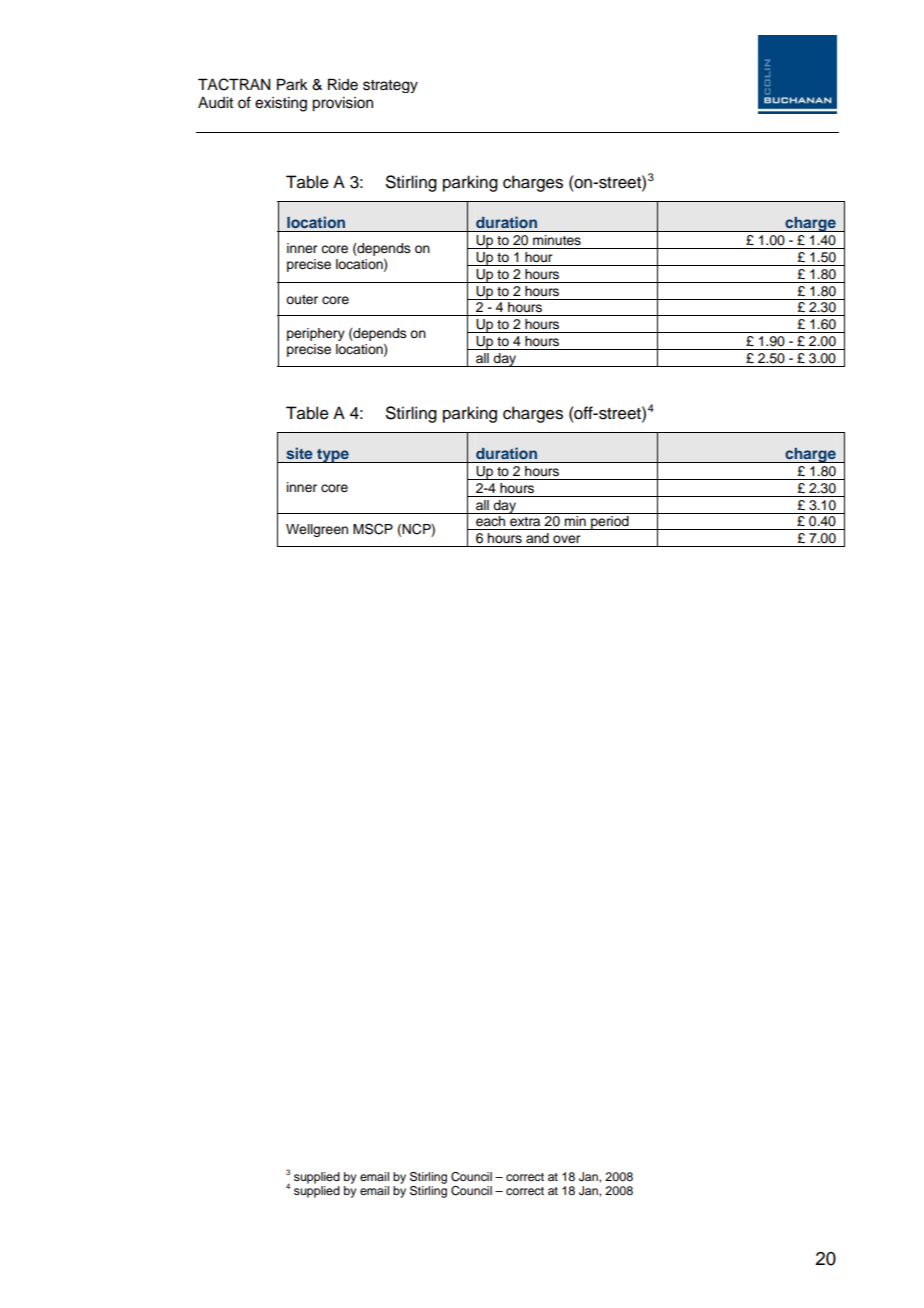 This document has height=1308, width=924. What do you see at coordinates (281, 104) in the document?
I see `existing` at bounding box center [281, 104].
